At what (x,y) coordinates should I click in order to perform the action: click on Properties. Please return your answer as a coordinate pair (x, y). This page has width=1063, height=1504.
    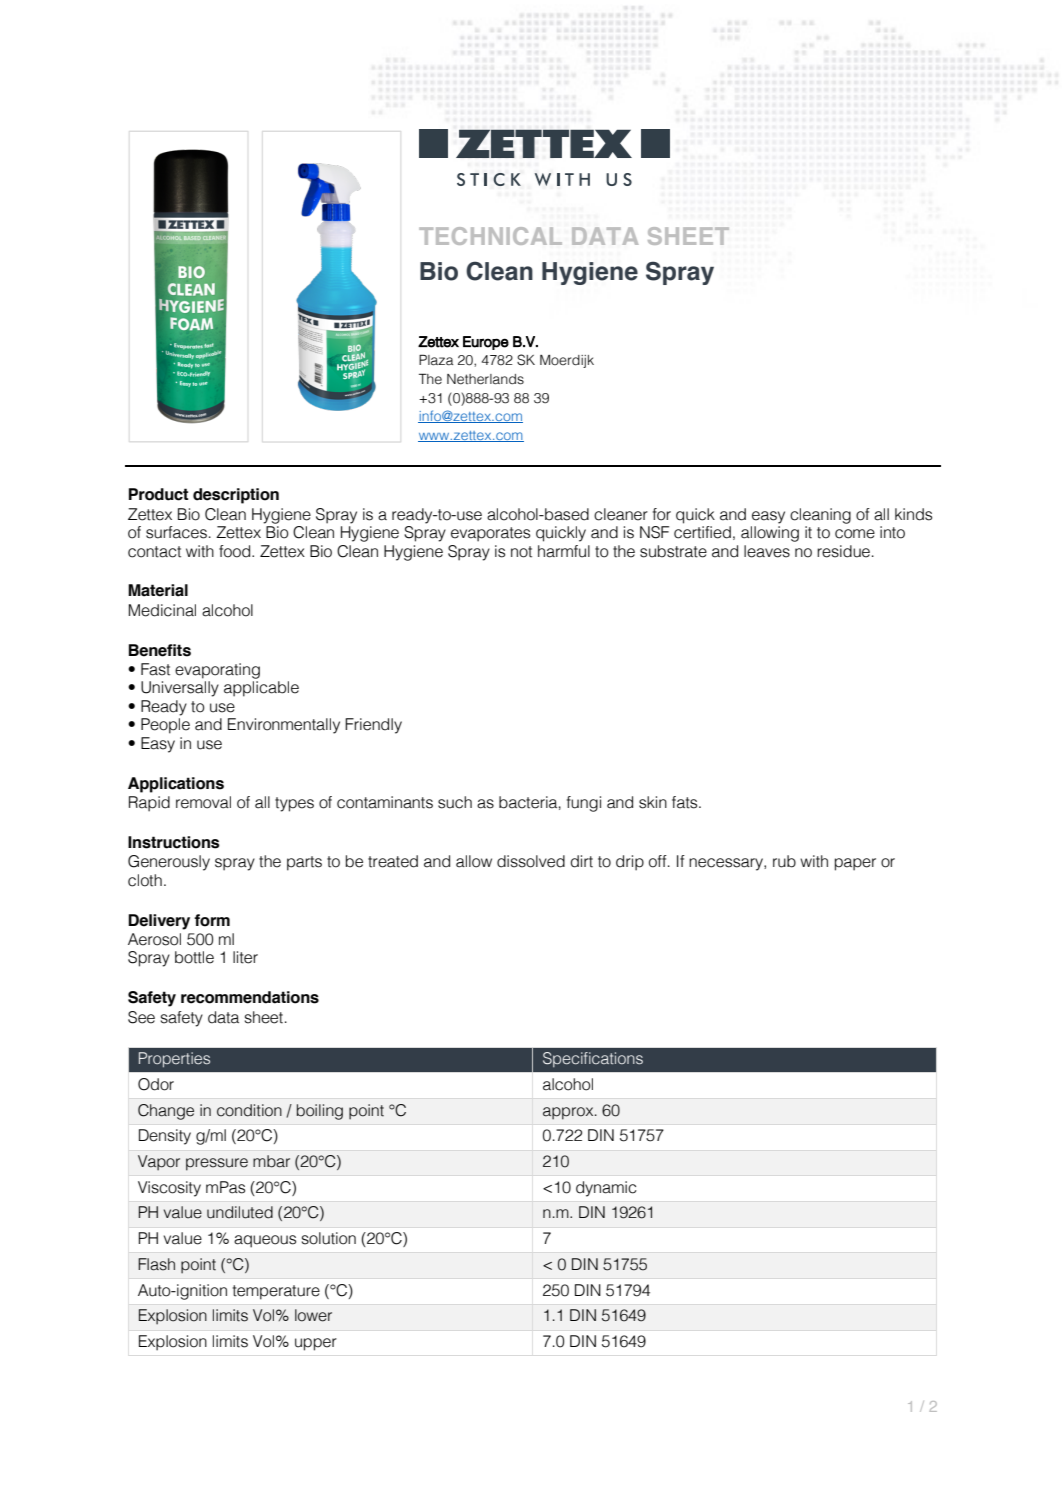
    Looking at the image, I should click on (174, 1060).
